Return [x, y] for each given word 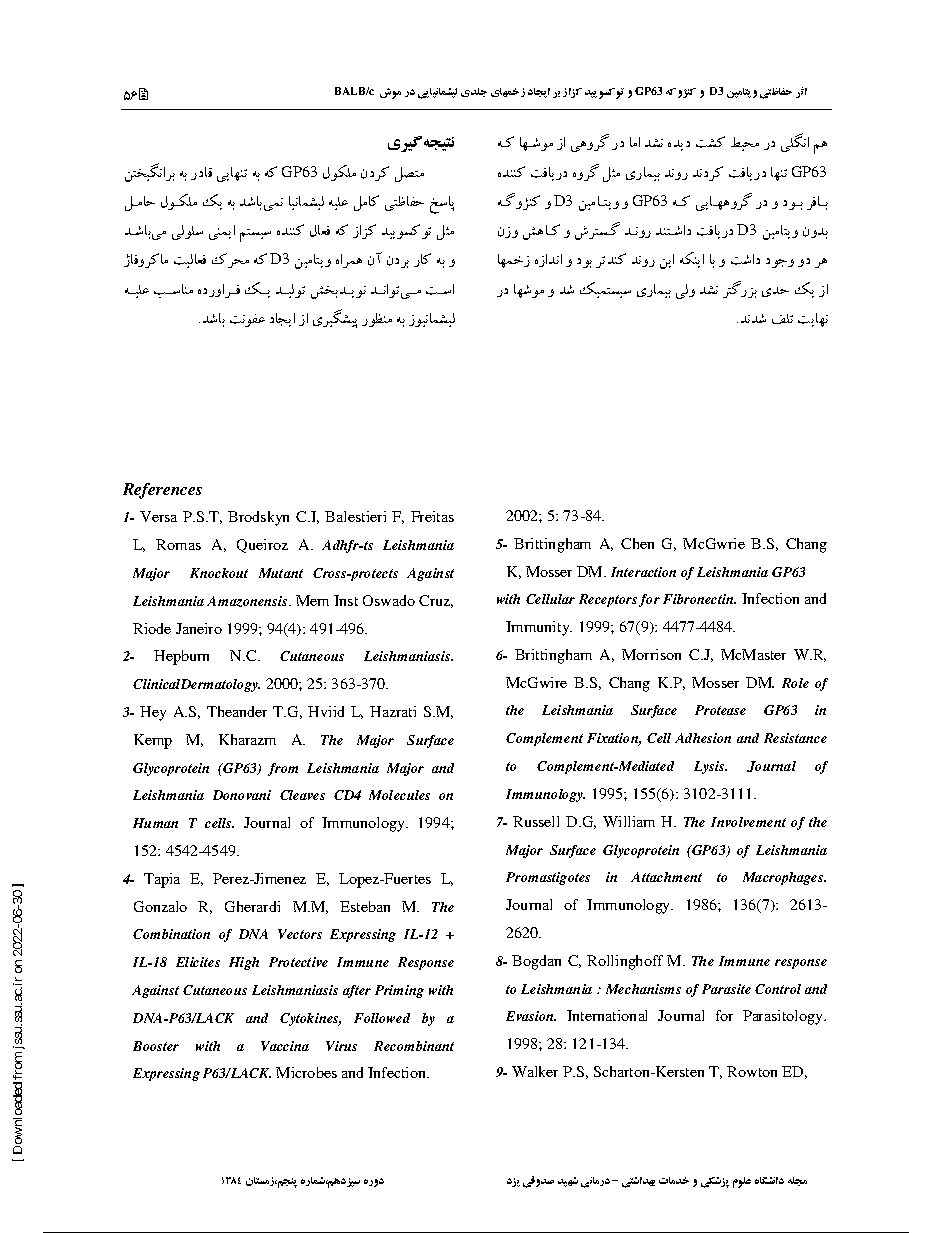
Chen [637, 543]
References [162, 491]
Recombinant [414, 1046]
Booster [156, 1046]
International [607, 1015]
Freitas [432, 516]
